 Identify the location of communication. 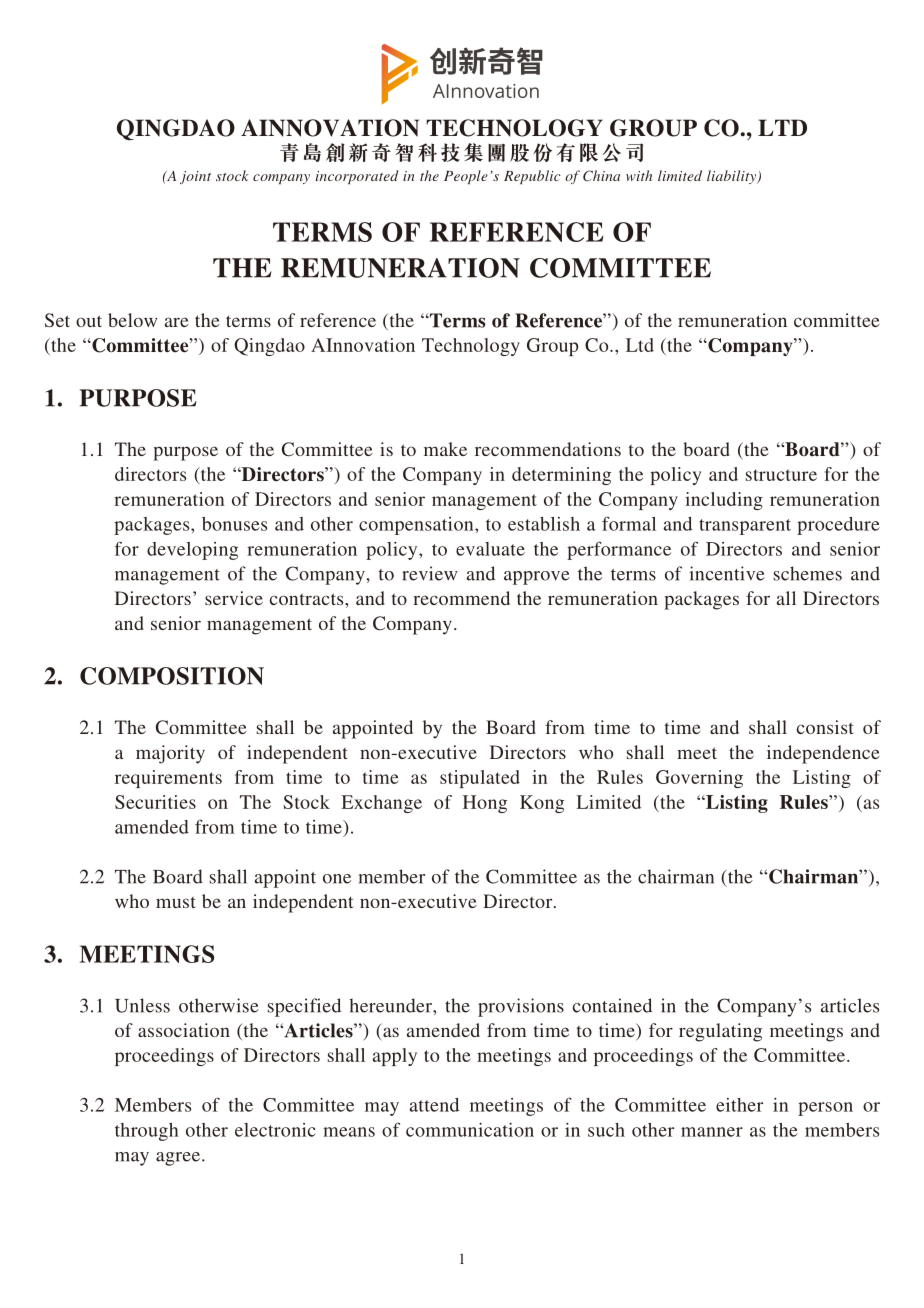
(470, 1130).
